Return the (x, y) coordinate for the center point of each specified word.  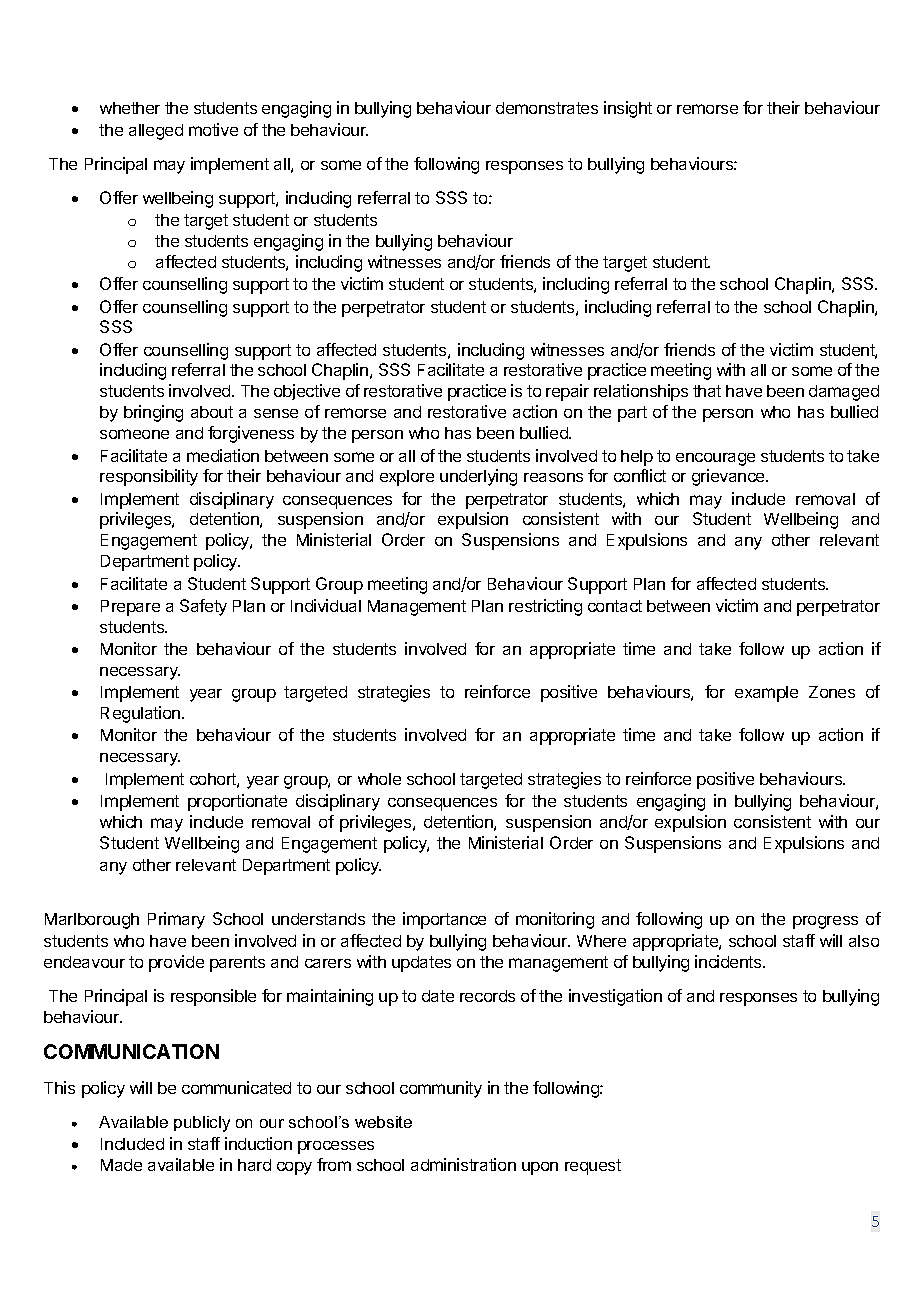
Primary (176, 920)
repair (567, 392)
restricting (545, 607)
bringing (153, 413)
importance (444, 920)
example (766, 694)
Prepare (130, 608)
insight (628, 109)
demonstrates (547, 108)
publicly (202, 1124)
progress (825, 922)
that (707, 391)
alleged (156, 132)
